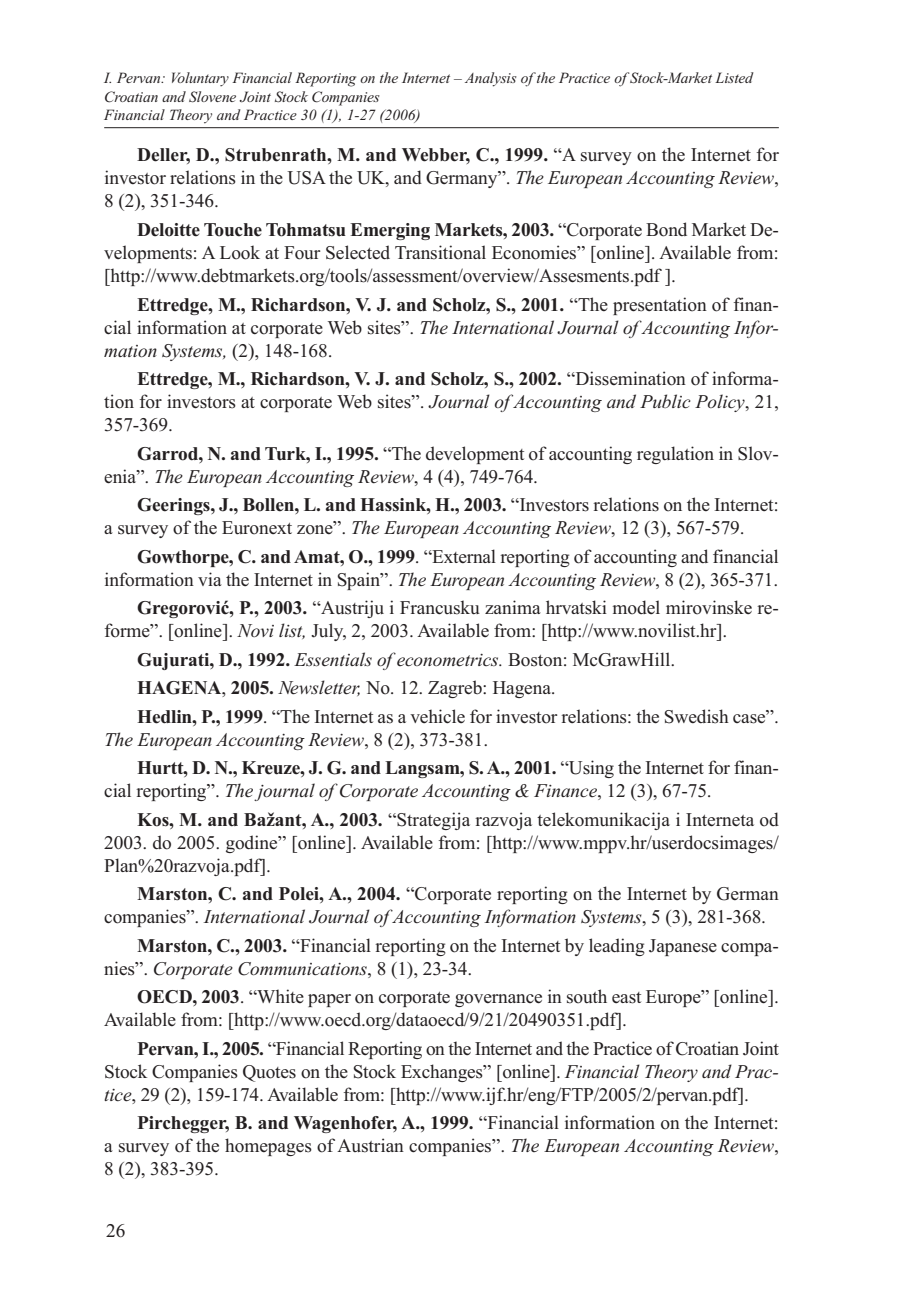 The width and height of the document is (905, 1316). Describe the element at coordinates (269, 1073) in the document. I see `Quotes` at that location.
